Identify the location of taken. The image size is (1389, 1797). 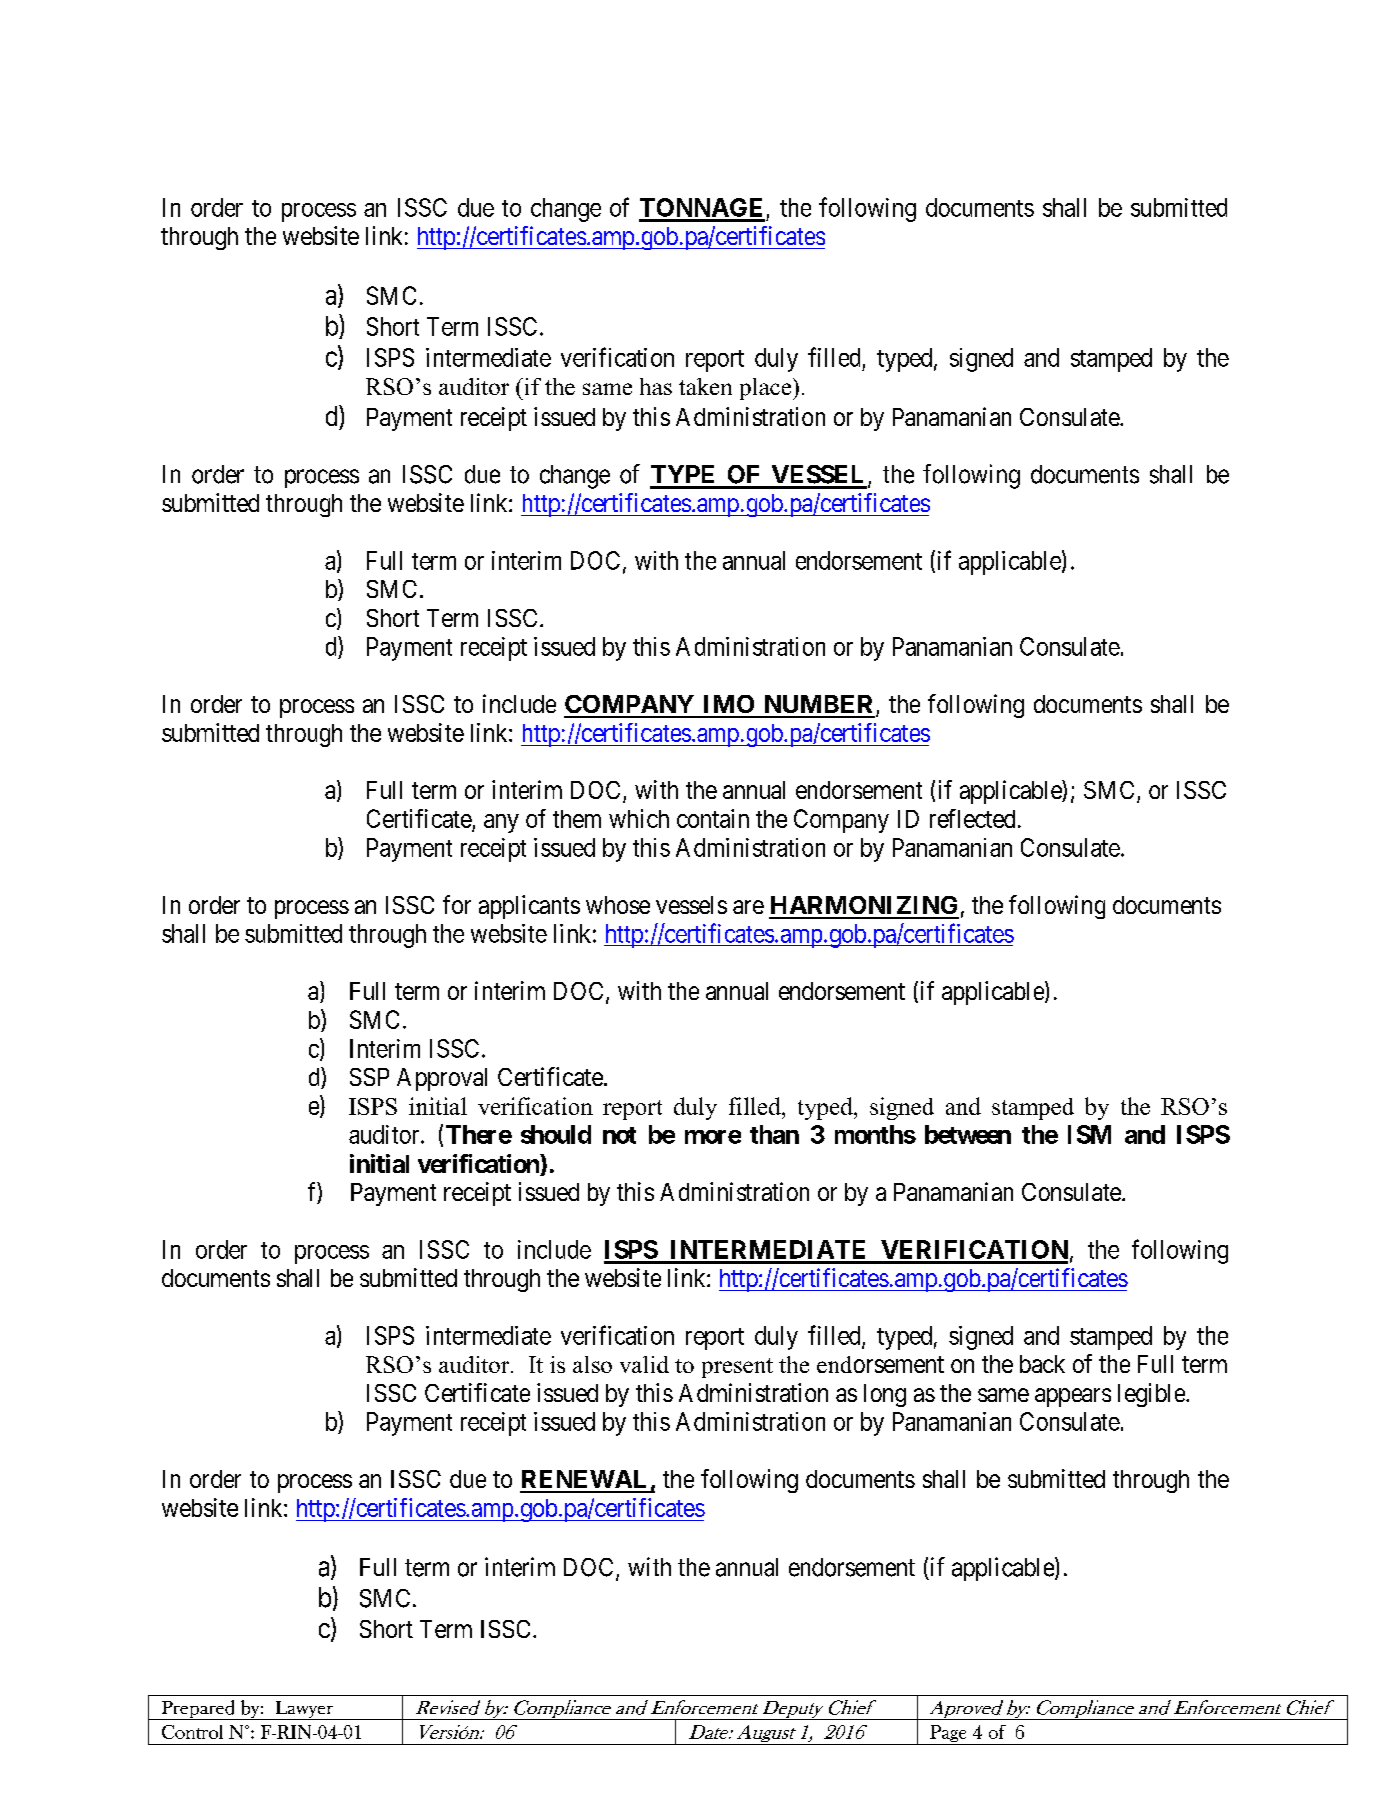
(705, 386).
